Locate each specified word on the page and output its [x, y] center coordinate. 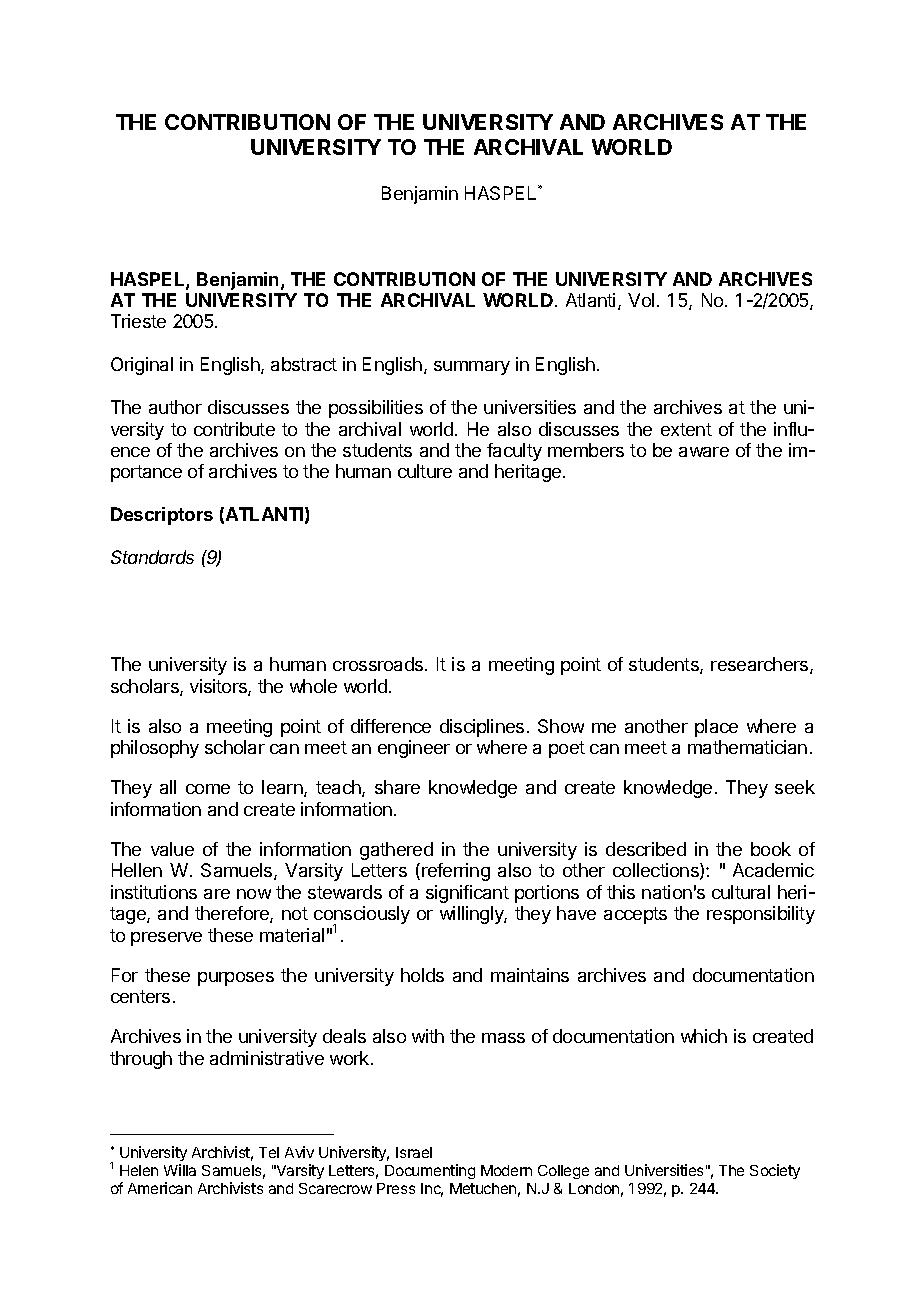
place [716, 728]
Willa [180, 1170]
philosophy [155, 749]
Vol [641, 300]
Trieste [138, 321]
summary [472, 368]
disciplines [482, 728]
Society [775, 1171]
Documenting [430, 1171]
